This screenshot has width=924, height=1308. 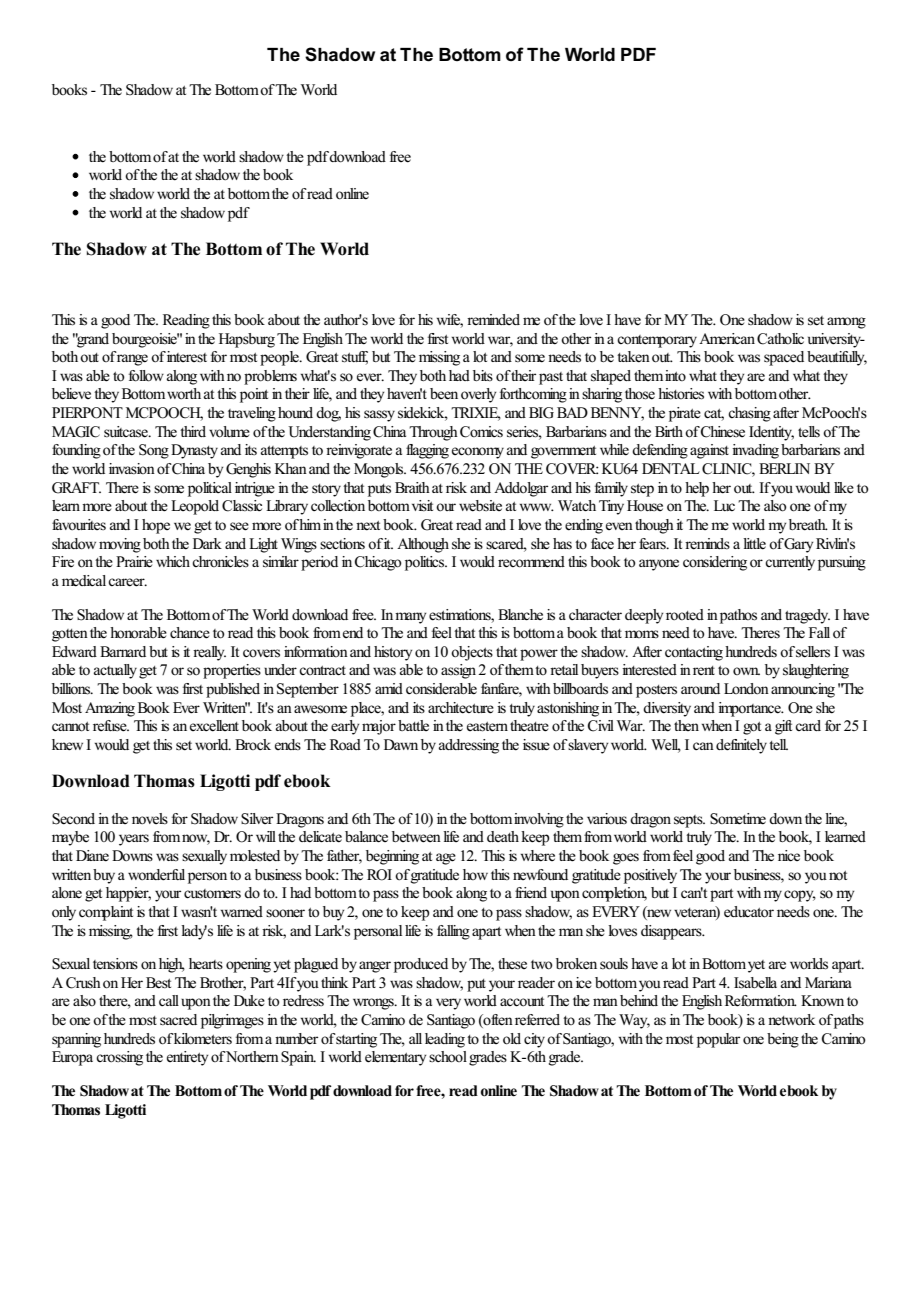 What do you see at coordinates (280, 358) in the screenshot?
I see `people` at bounding box center [280, 358].
